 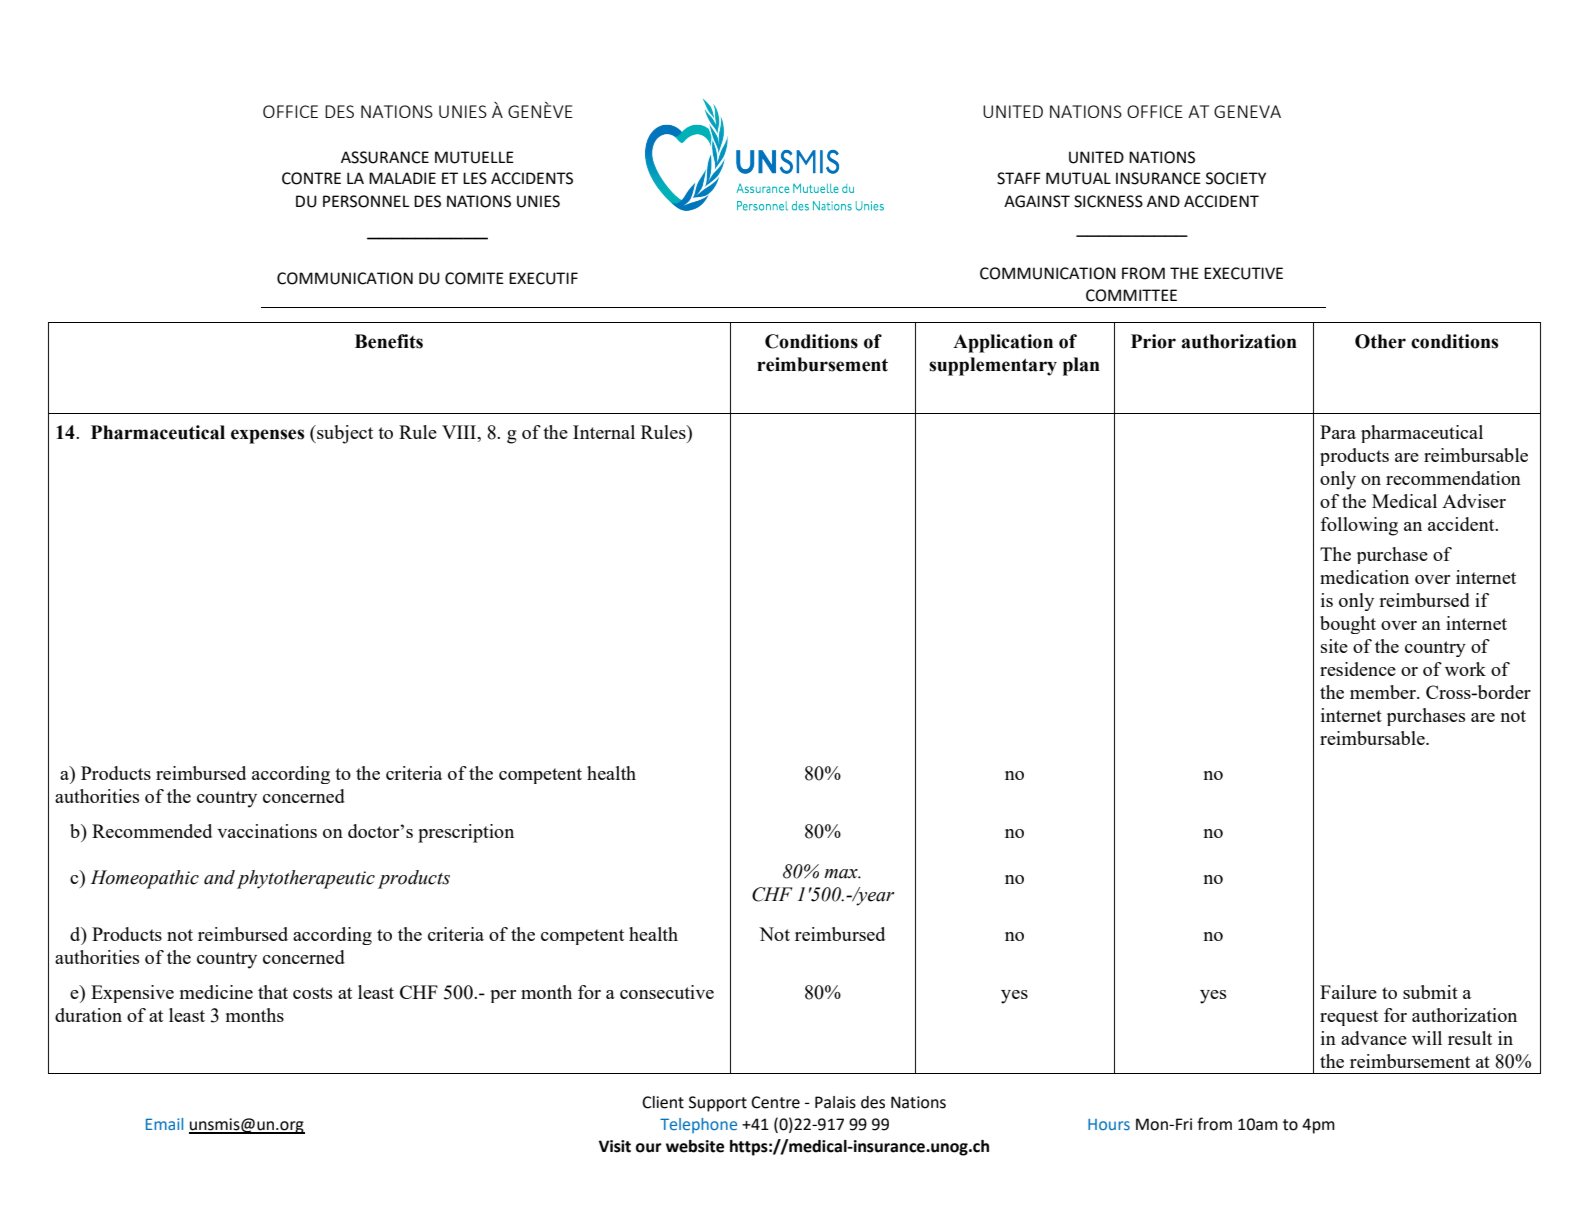 I want to click on Homeopathic, so click(x=145, y=879).
